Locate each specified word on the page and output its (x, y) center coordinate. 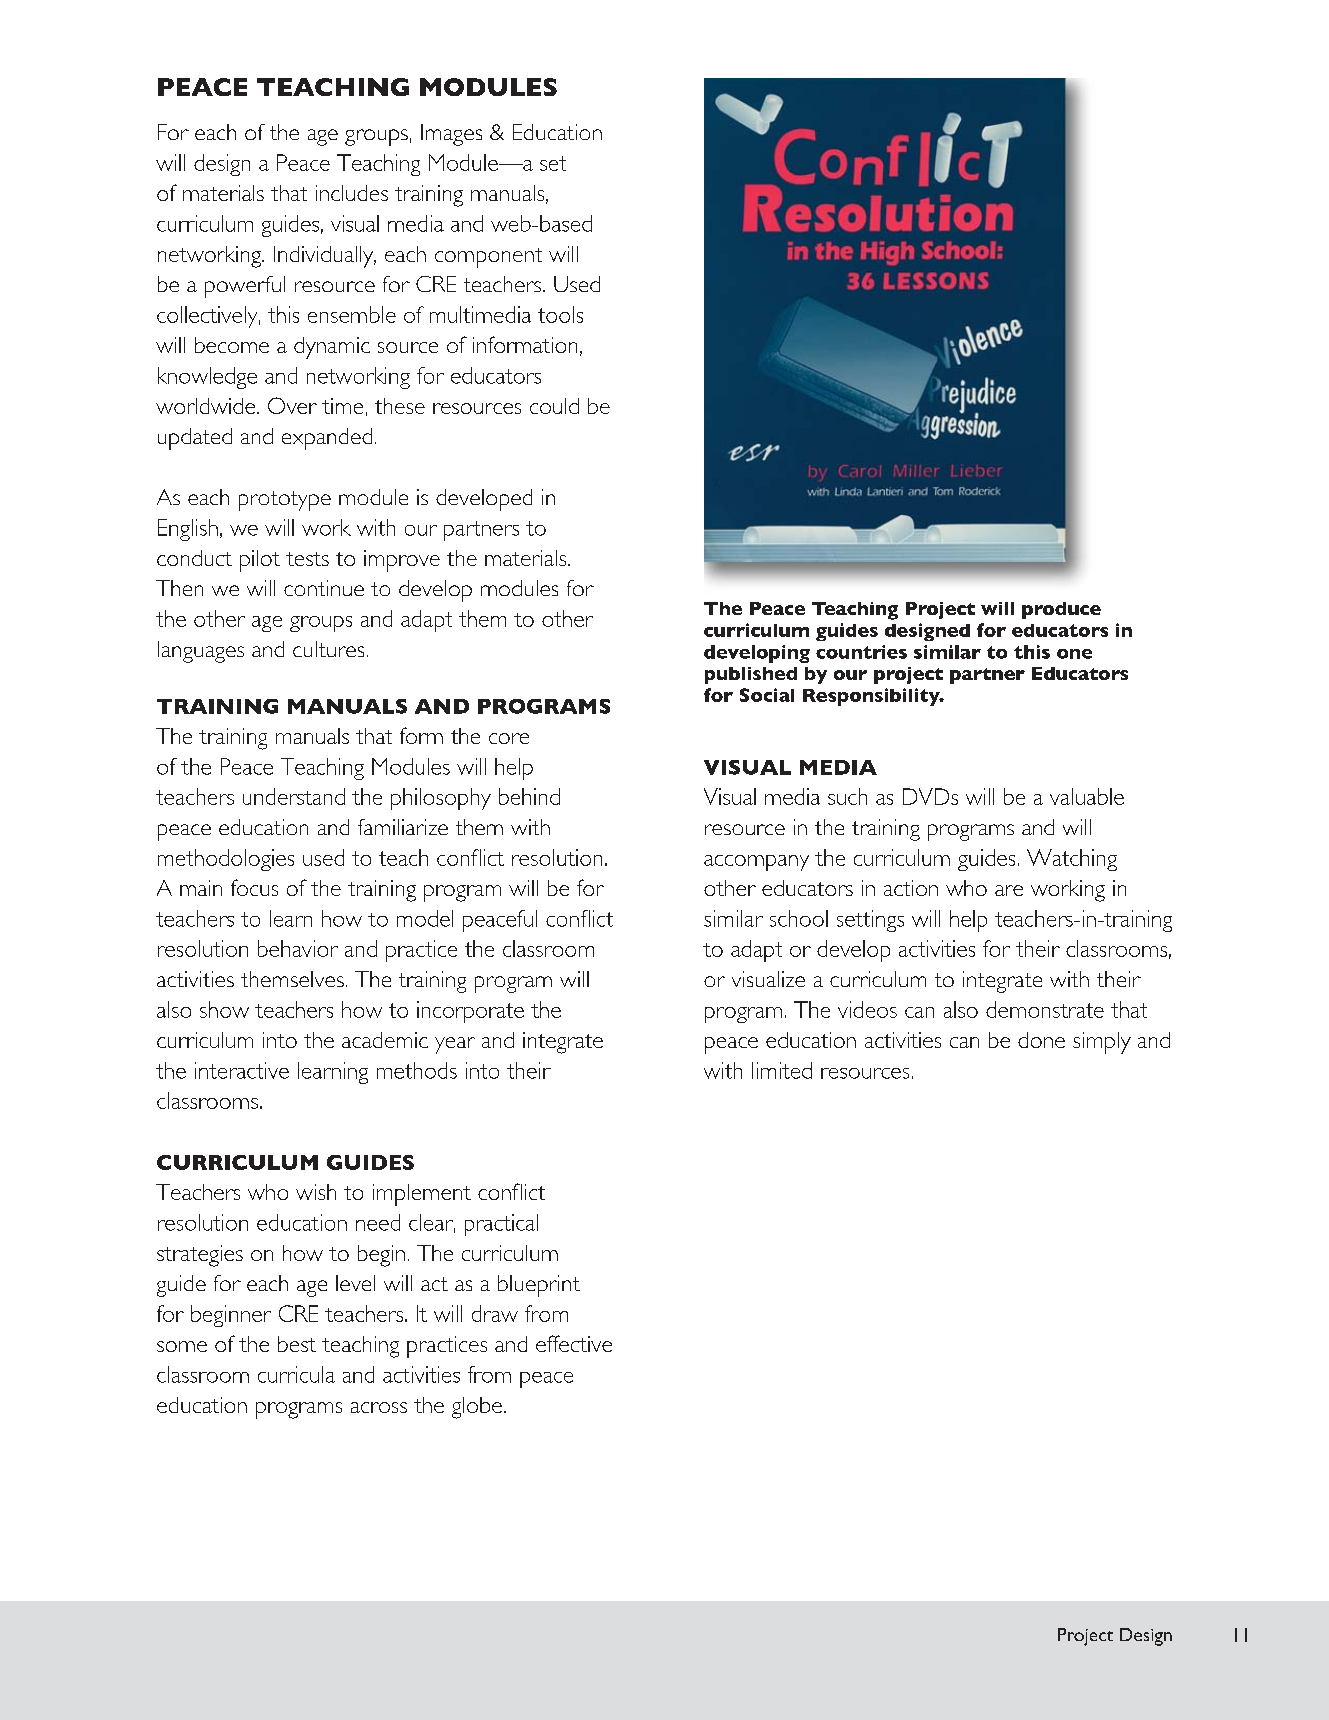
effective (574, 1343)
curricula (296, 1374)
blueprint (539, 1286)
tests (307, 559)
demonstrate (1045, 1009)
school (799, 918)
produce (1061, 610)
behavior (298, 948)
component (488, 258)
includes (352, 193)
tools (560, 314)
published (751, 675)
